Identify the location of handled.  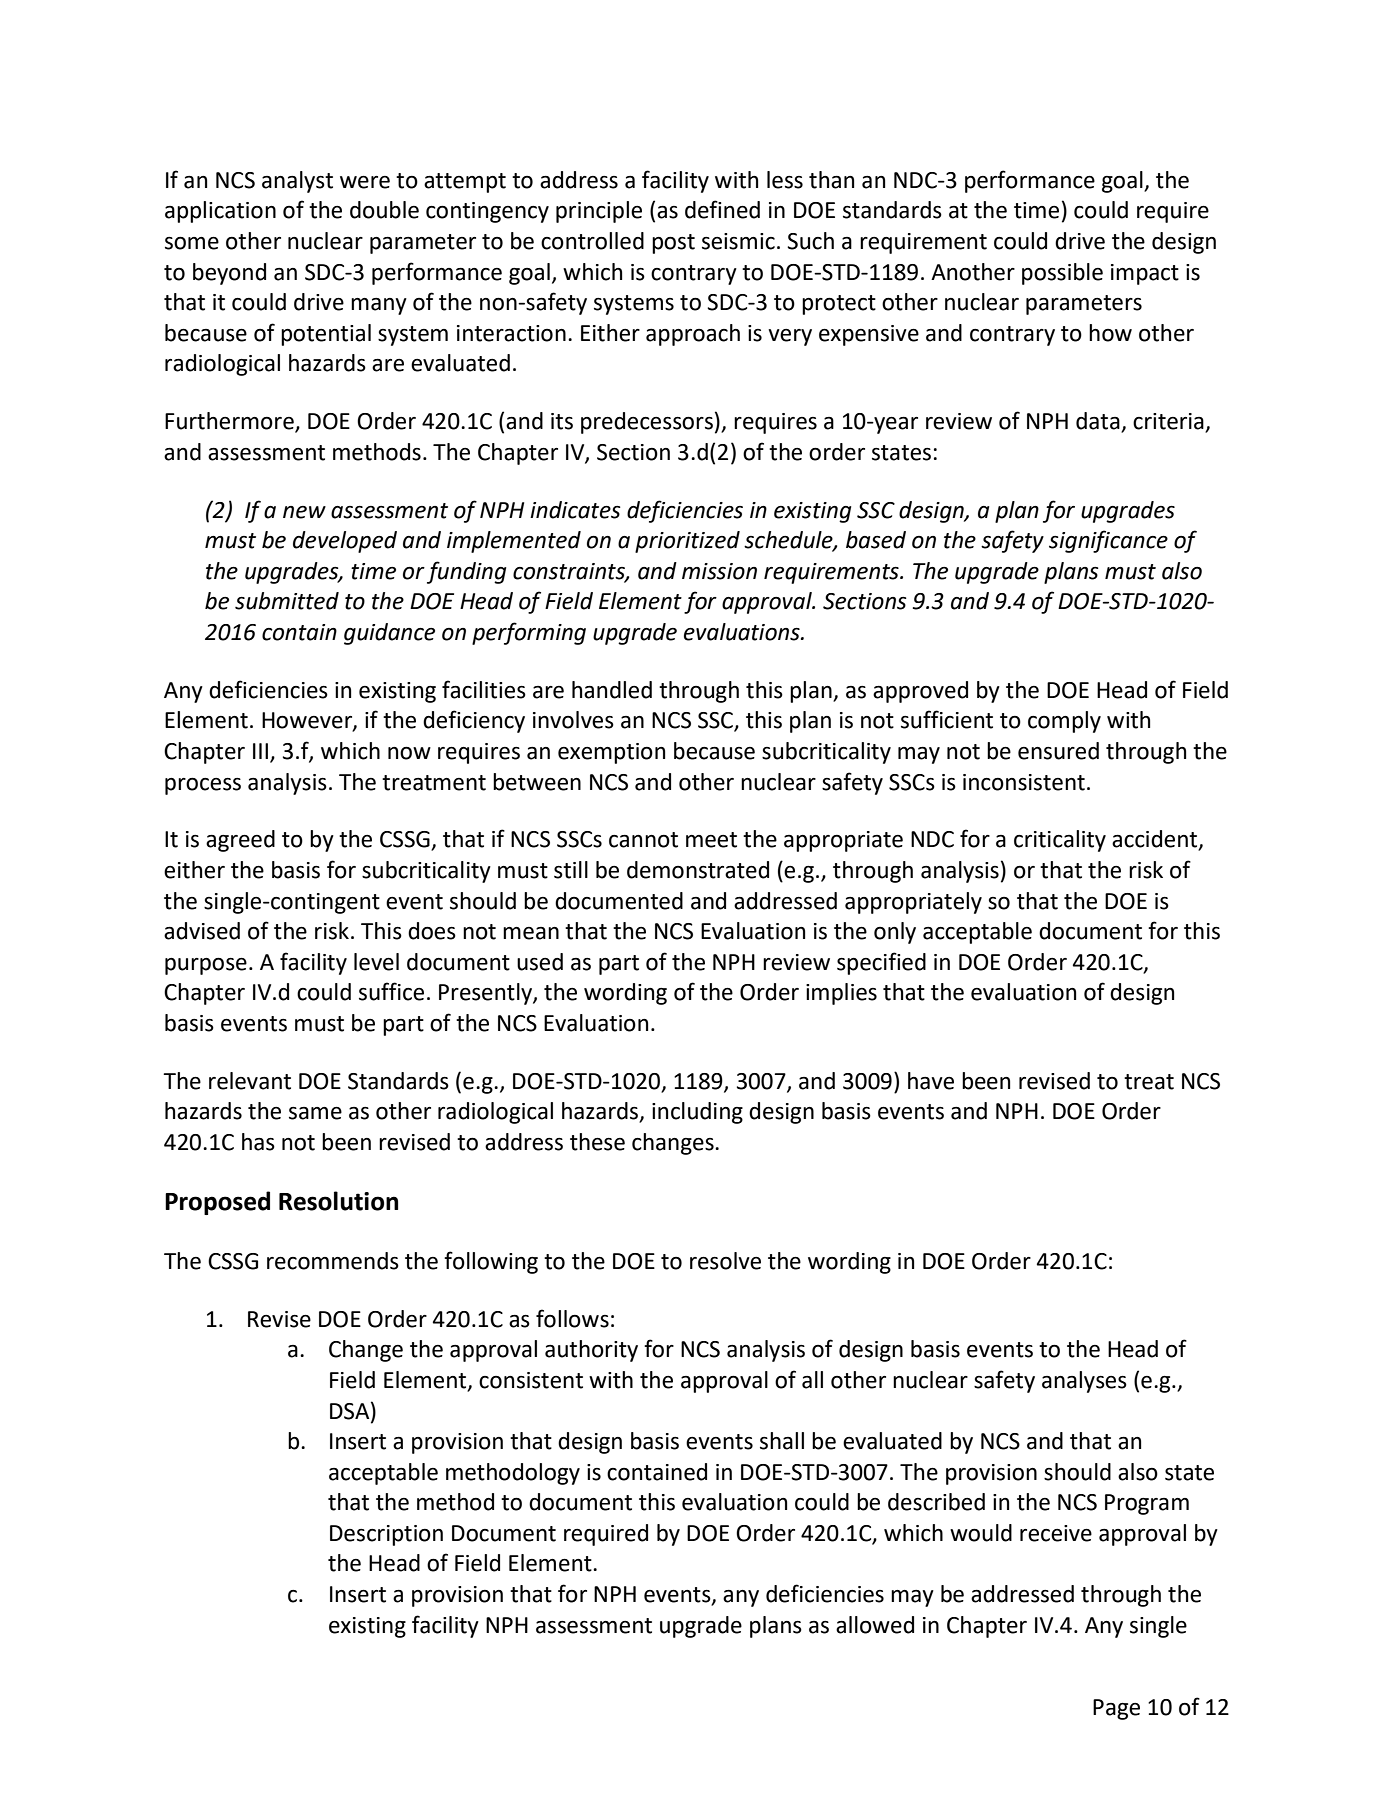
(612, 690).
